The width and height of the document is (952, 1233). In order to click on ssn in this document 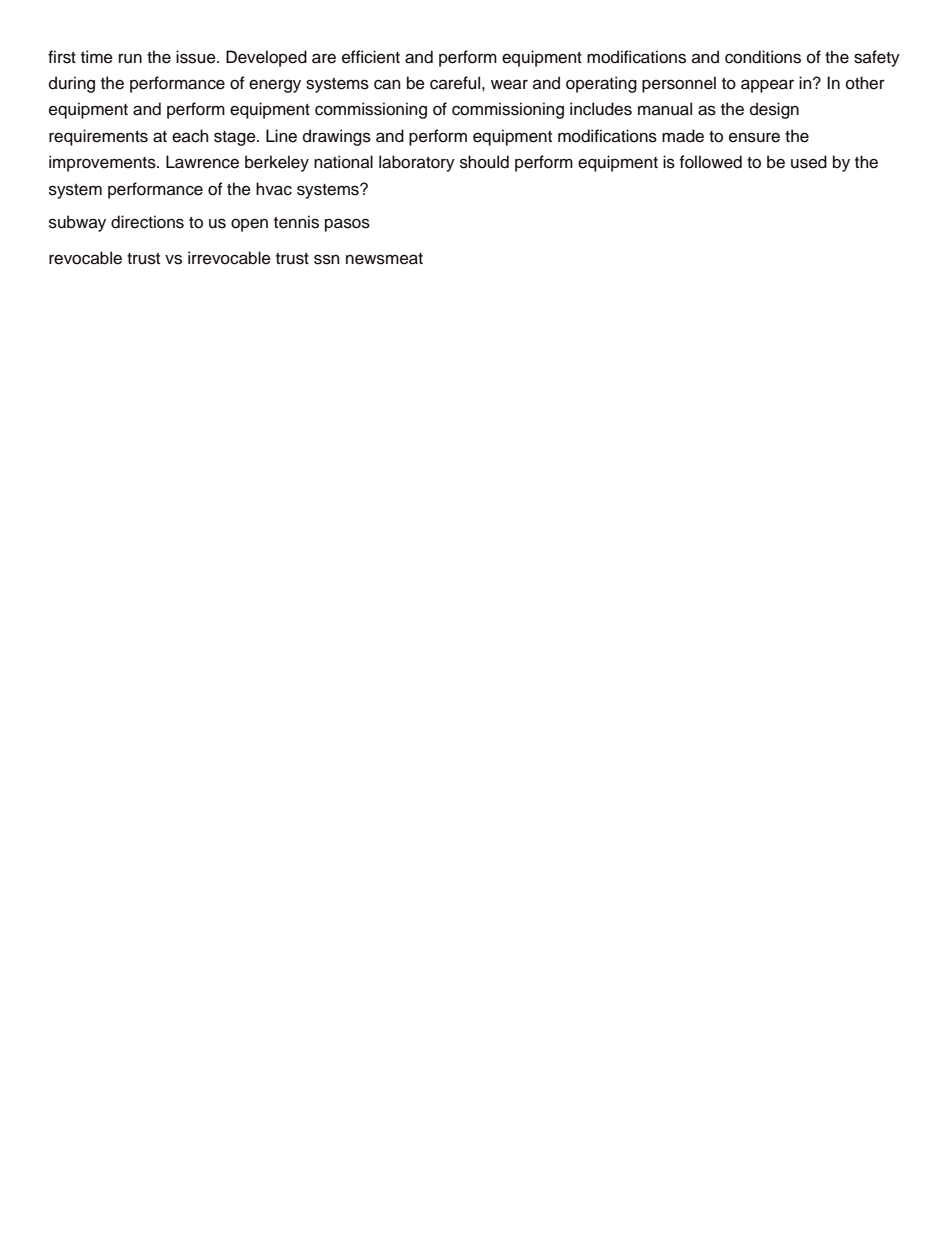, I will do `click(326, 259)`.
